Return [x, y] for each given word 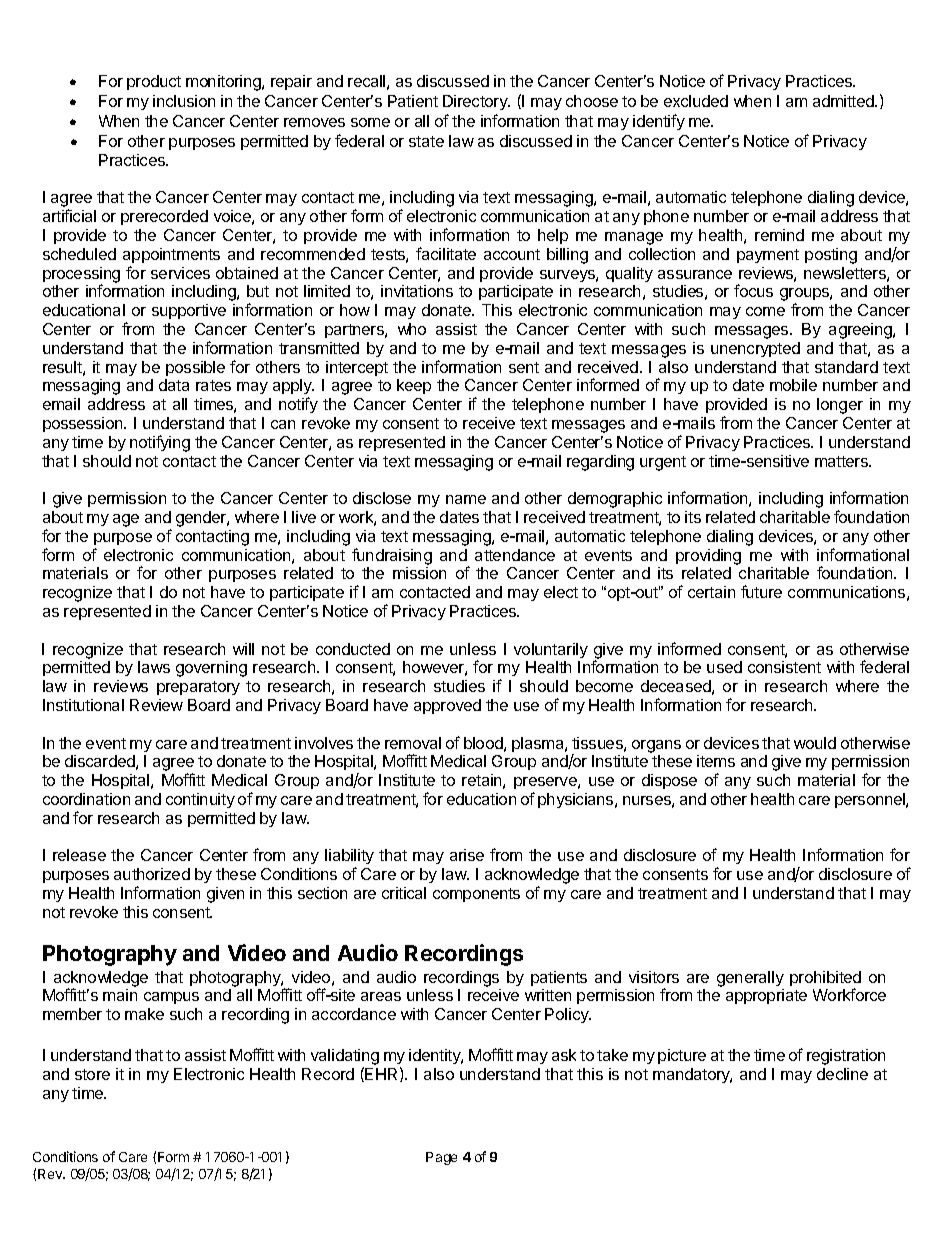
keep [414, 386]
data [174, 385]
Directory [476, 102]
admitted [844, 101]
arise [467, 855]
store [92, 1074]
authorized [152, 874]
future [761, 591]
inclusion [184, 101]
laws [154, 667]
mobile [793, 385]
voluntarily [551, 650]
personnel [871, 800]
